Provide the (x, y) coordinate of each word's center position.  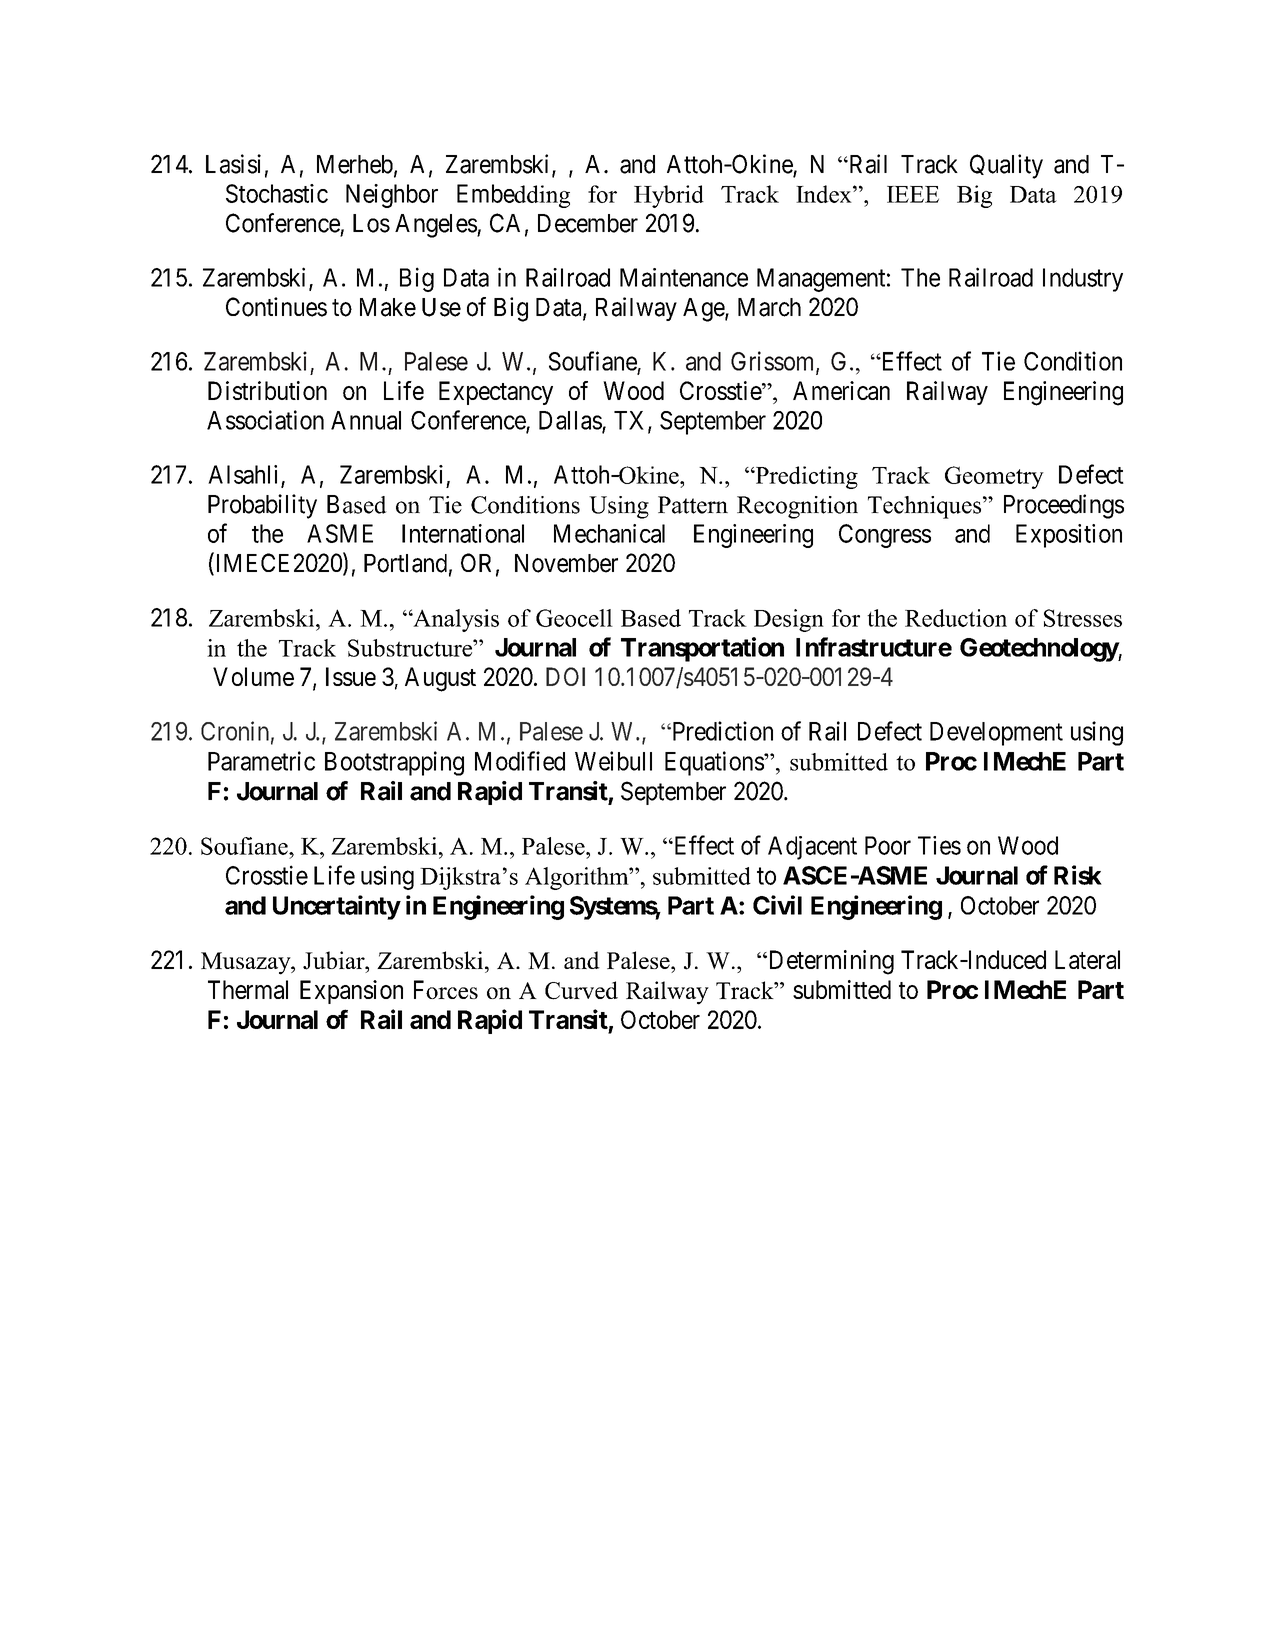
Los (371, 223)
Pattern (693, 505)
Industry (1083, 280)
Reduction (956, 618)
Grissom (774, 362)
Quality (1006, 166)
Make (388, 307)
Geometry (994, 477)
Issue (351, 676)
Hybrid (669, 196)
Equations (715, 763)
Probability (262, 506)
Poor (888, 845)
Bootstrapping (394, 763)
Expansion (351, 992)
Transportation (702, 649)
